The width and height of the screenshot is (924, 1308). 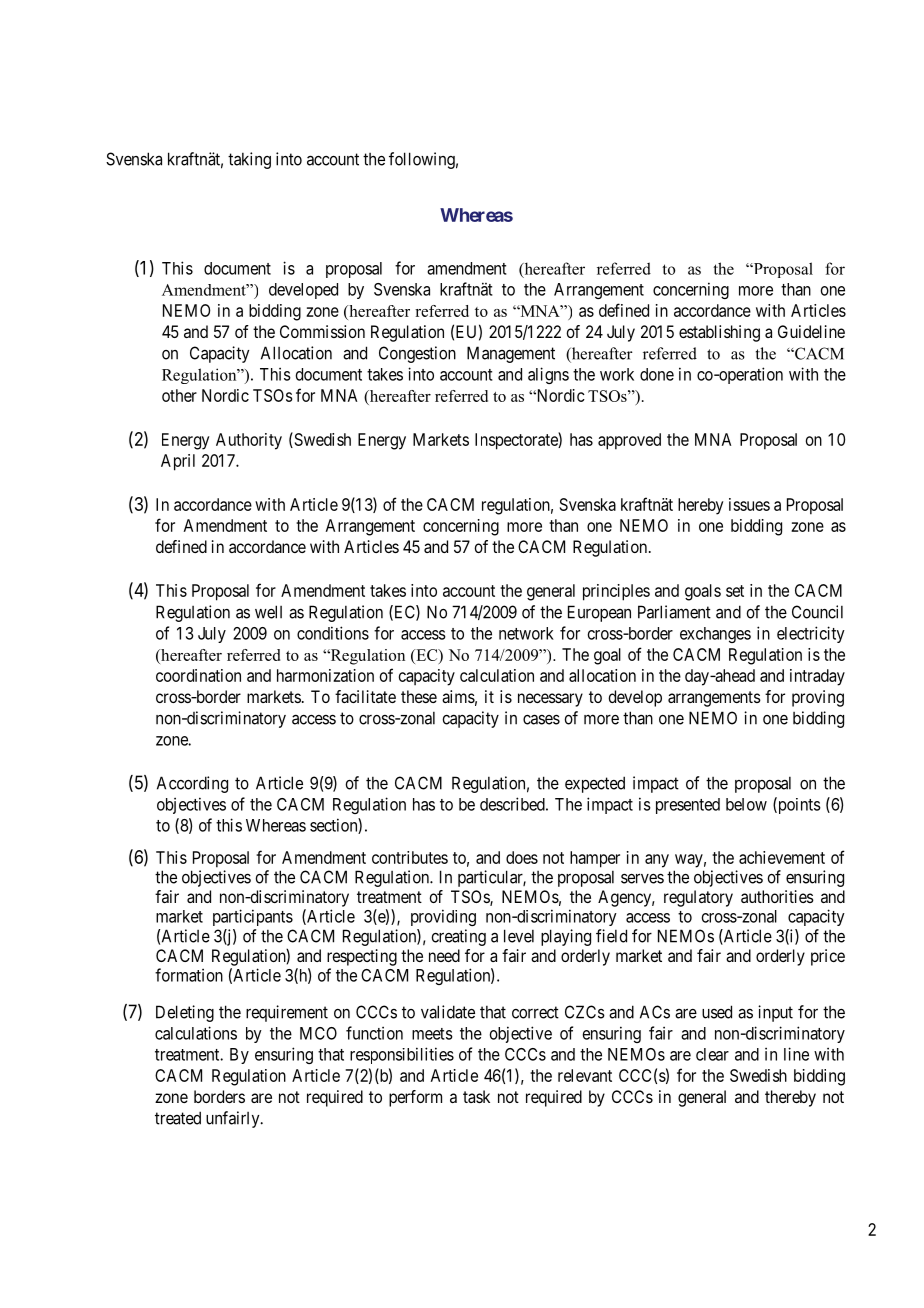 I want to click on participants, so click(x=253, y=917).
